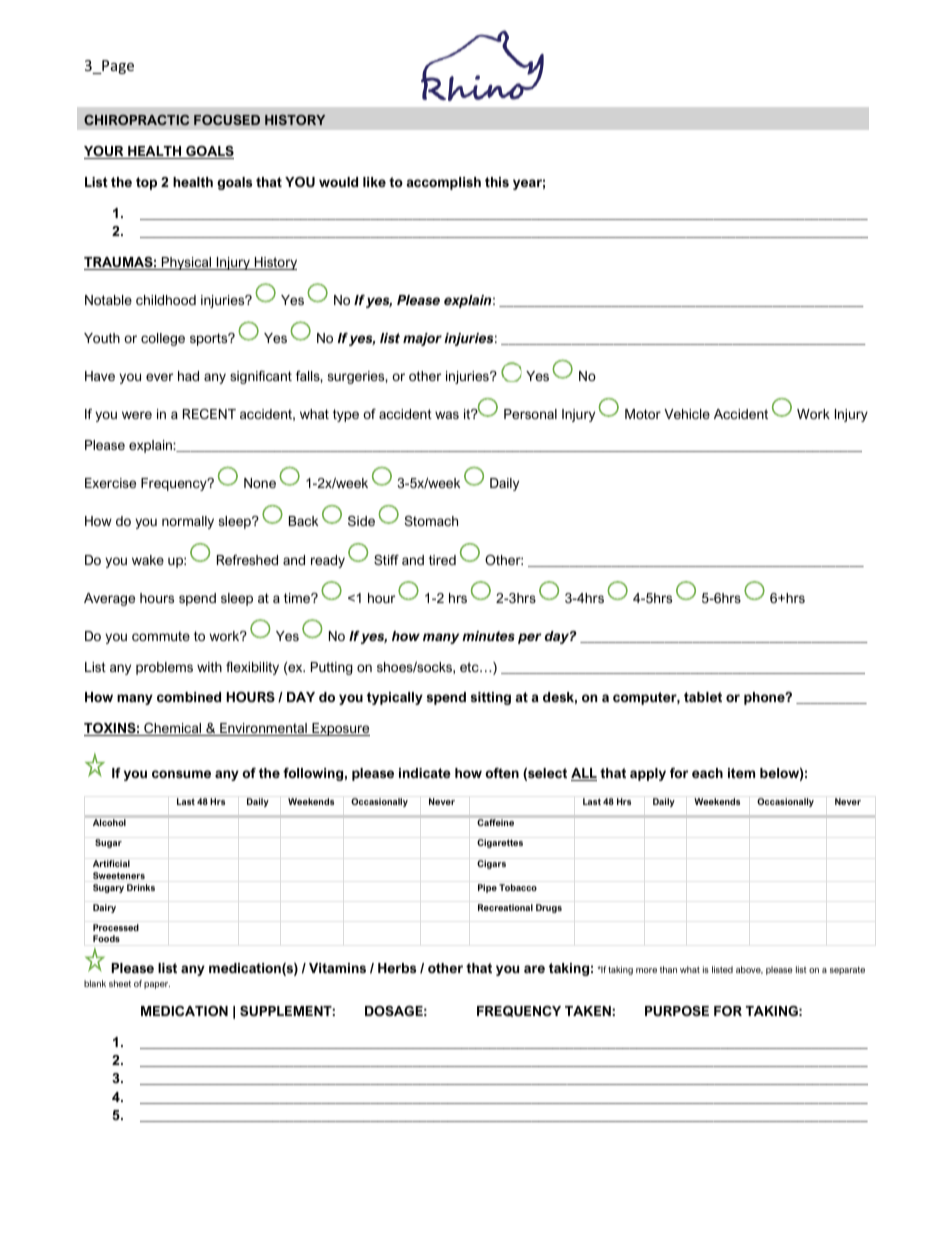  What do you see at coordinates (397, 968) in the document?
I see `Herbs` at bounding box center [397, 968].
